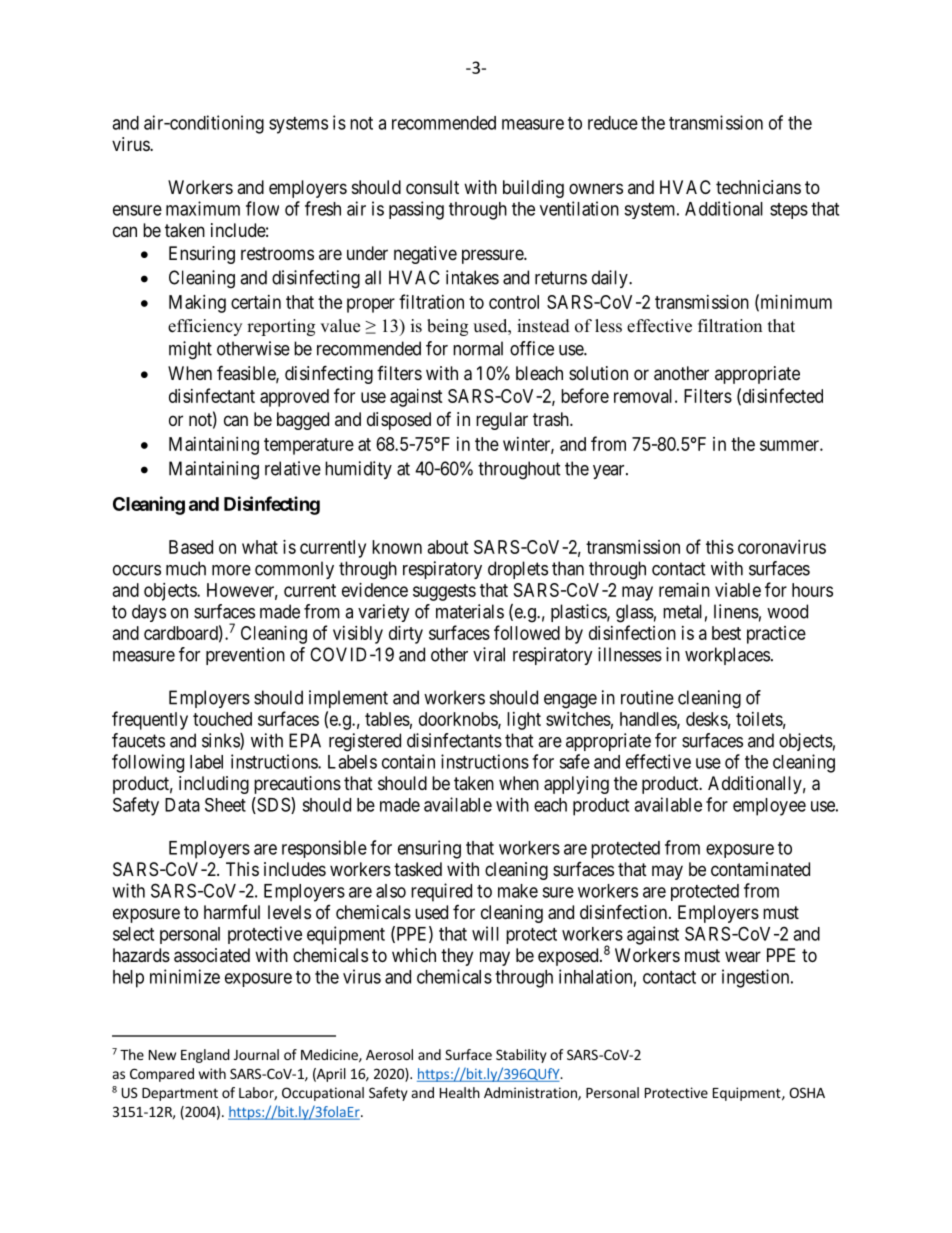 This document has width=952, height=1233. What do you see at coordinates (760, 869) in the document?
I see `contaminated` at bounding box center [760, 869].
